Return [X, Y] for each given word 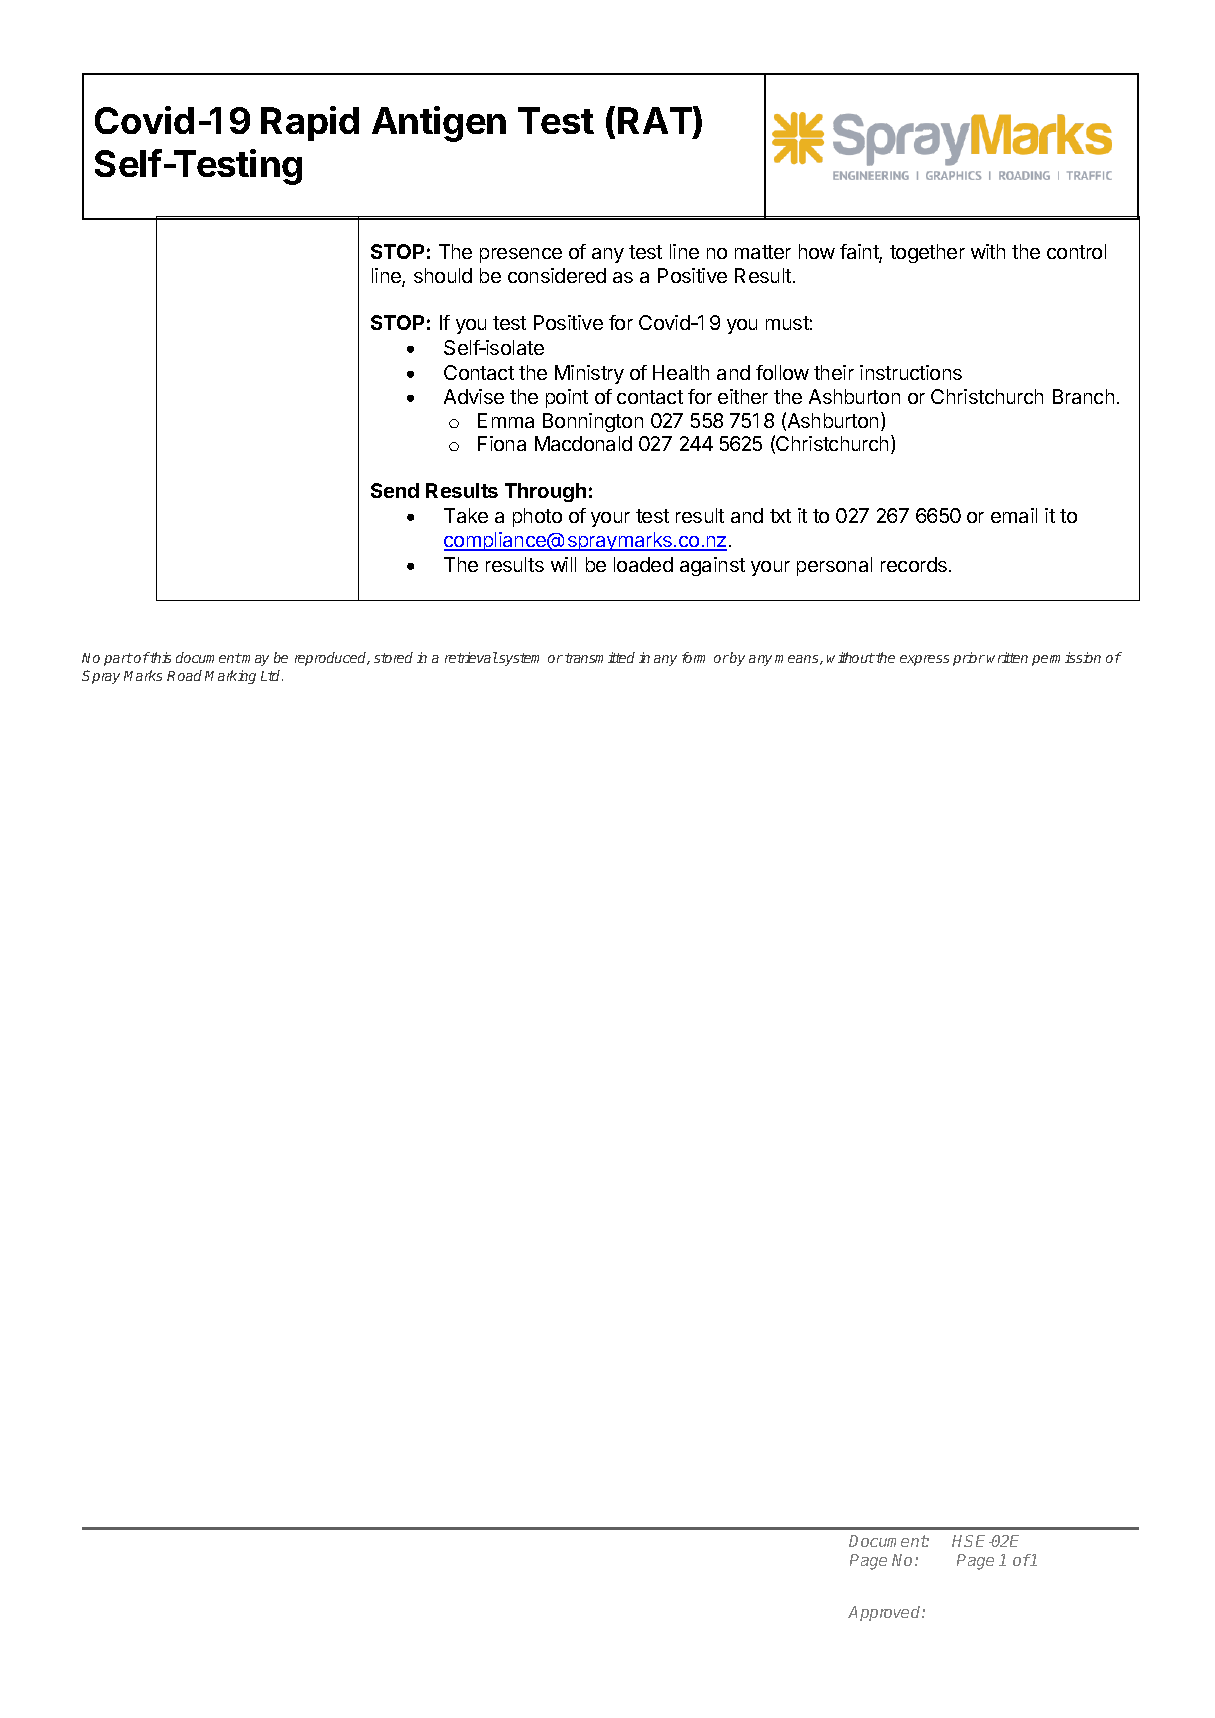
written [1007, 657]
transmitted [600, 657]
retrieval [471, 657]
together [927, 253]
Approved [885, 1613]
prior [969, 659]
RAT [655, 120]
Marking [230, 677]
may [255, 660]
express [924, 660]
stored [393, 657]
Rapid [310, 123]
